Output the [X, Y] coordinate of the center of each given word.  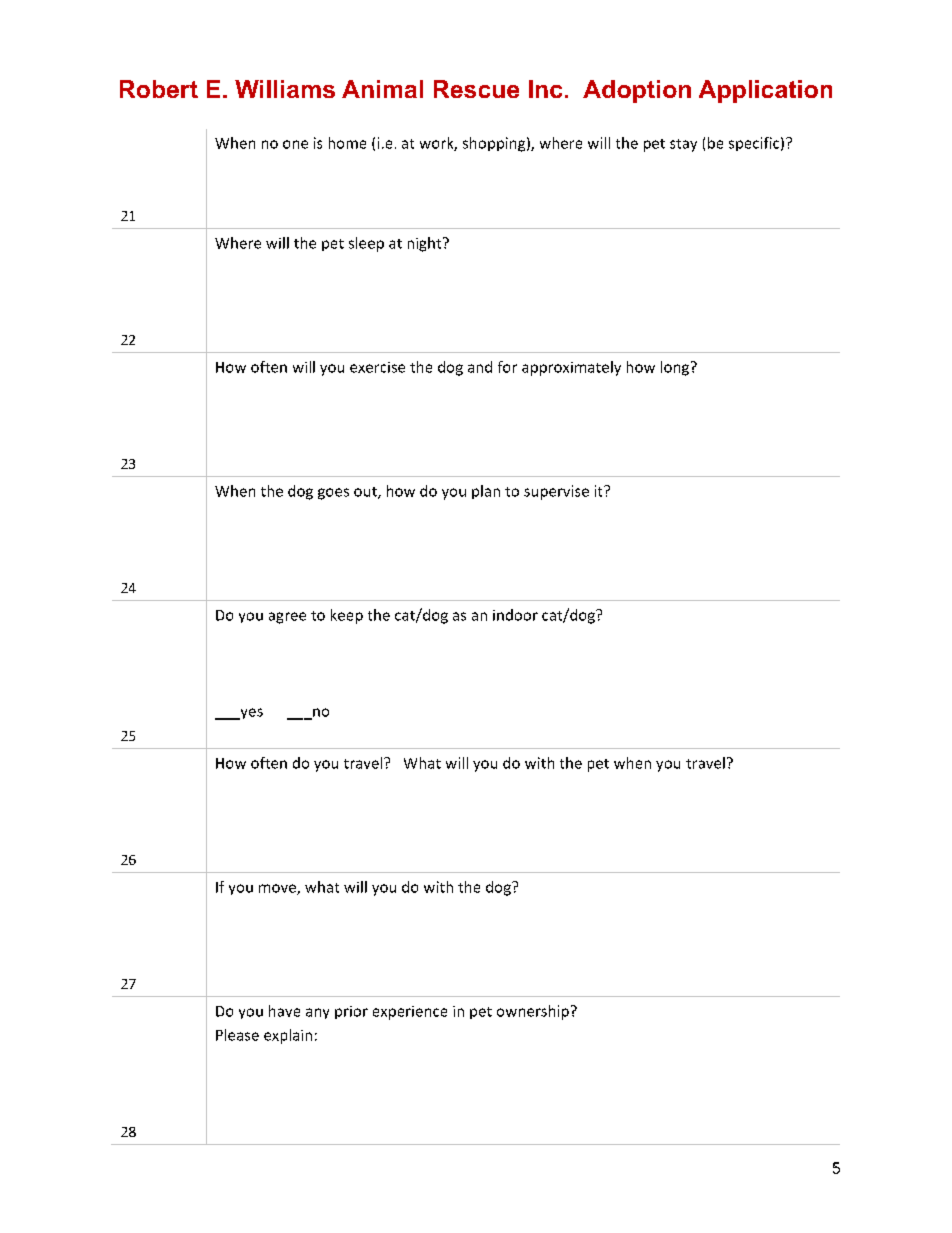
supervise [556, 492]
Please [237, 1035]
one [295, 144]
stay [683, 145]
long [676, 368]
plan [486, 492]
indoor [515, 615]
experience [410, 1013]
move [278, 889]
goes [333, 494]
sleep [366, 244]
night [426, 244]
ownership [533, 1012]
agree [287, 618]
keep [347, 616]
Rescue [476, 89]
